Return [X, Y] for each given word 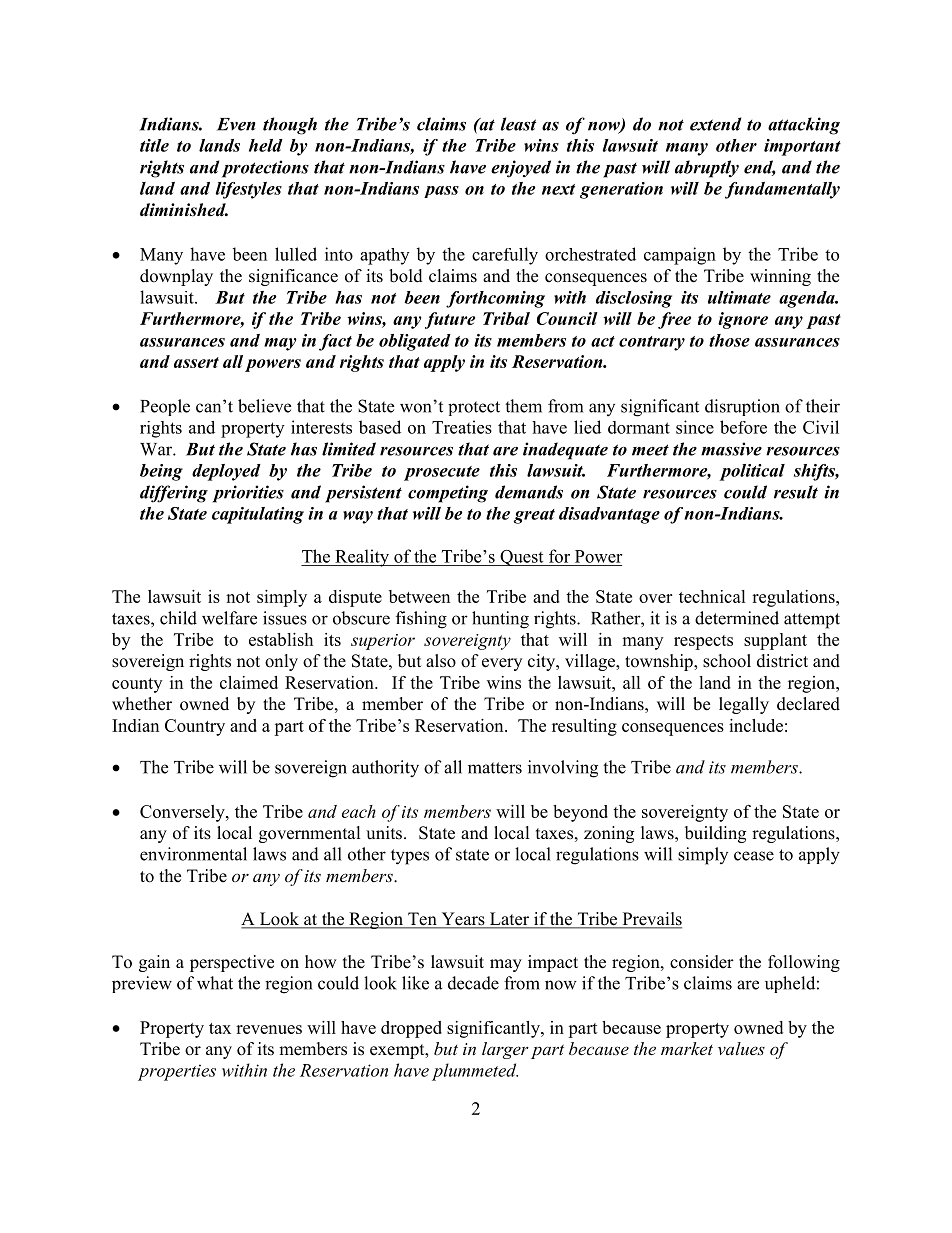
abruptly [707, 169]
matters [495, 768]
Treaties [462, 427]
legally [744, 705]
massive [731, 449]
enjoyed [521, 169]
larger [505, 1050]
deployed [226, 472]
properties [177, 1072]
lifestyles [249, 190]
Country [195, 727]
